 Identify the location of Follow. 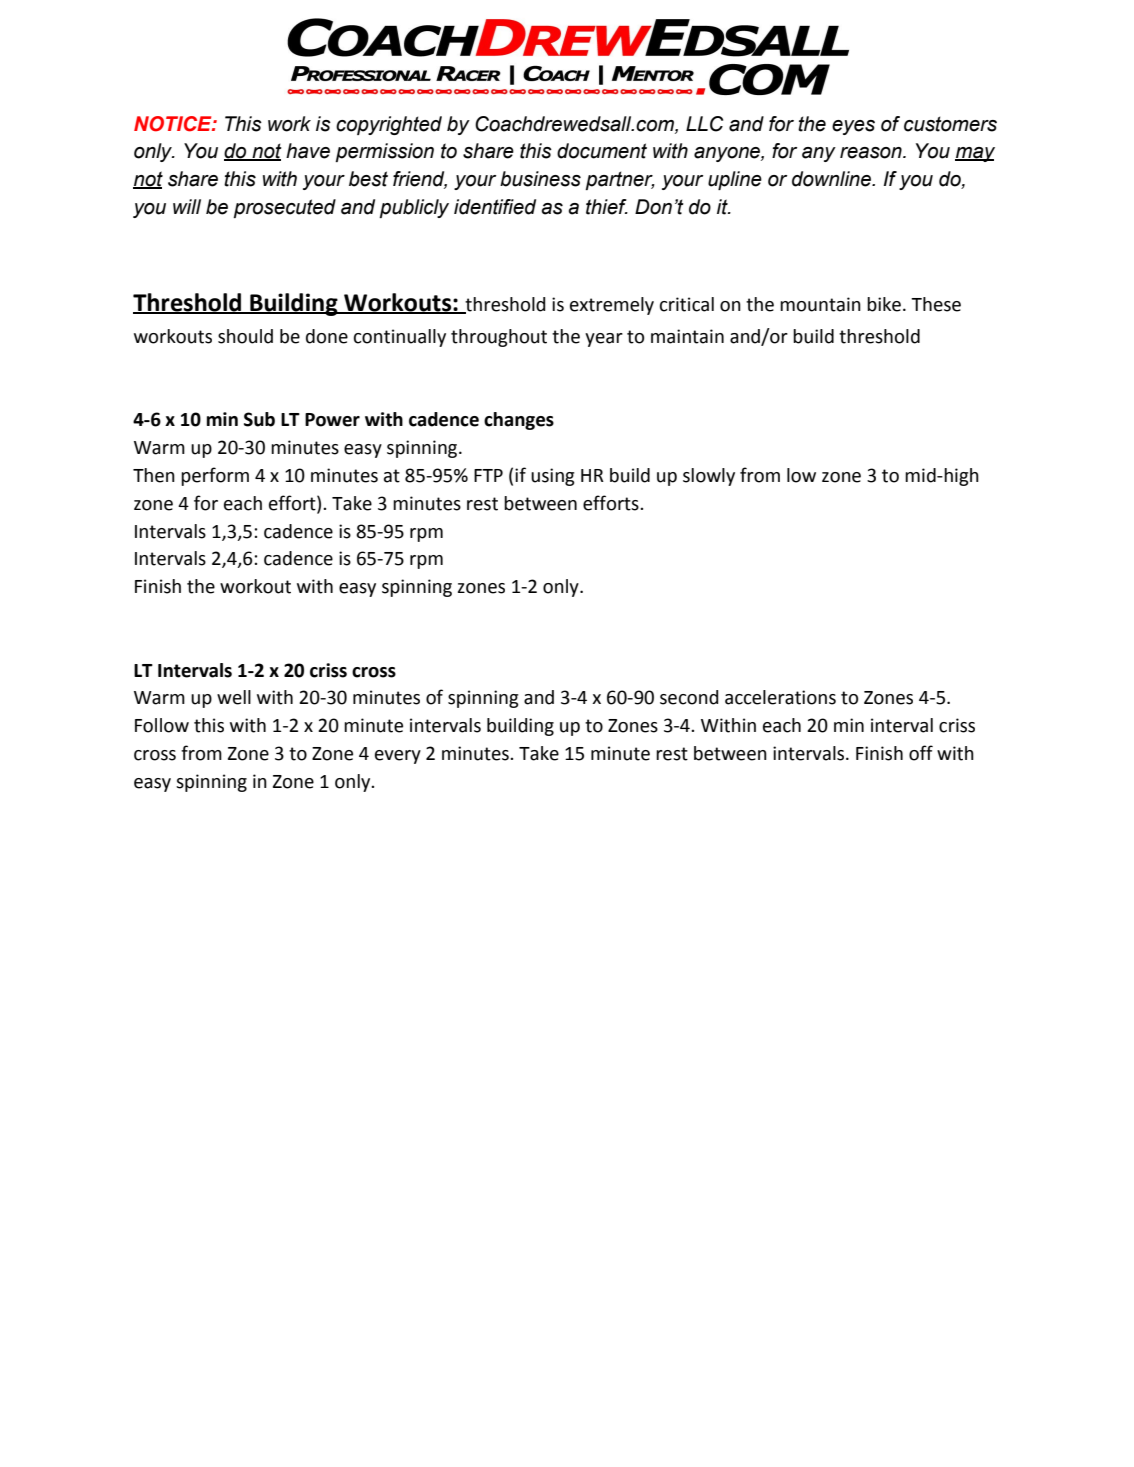
(162, 725).
